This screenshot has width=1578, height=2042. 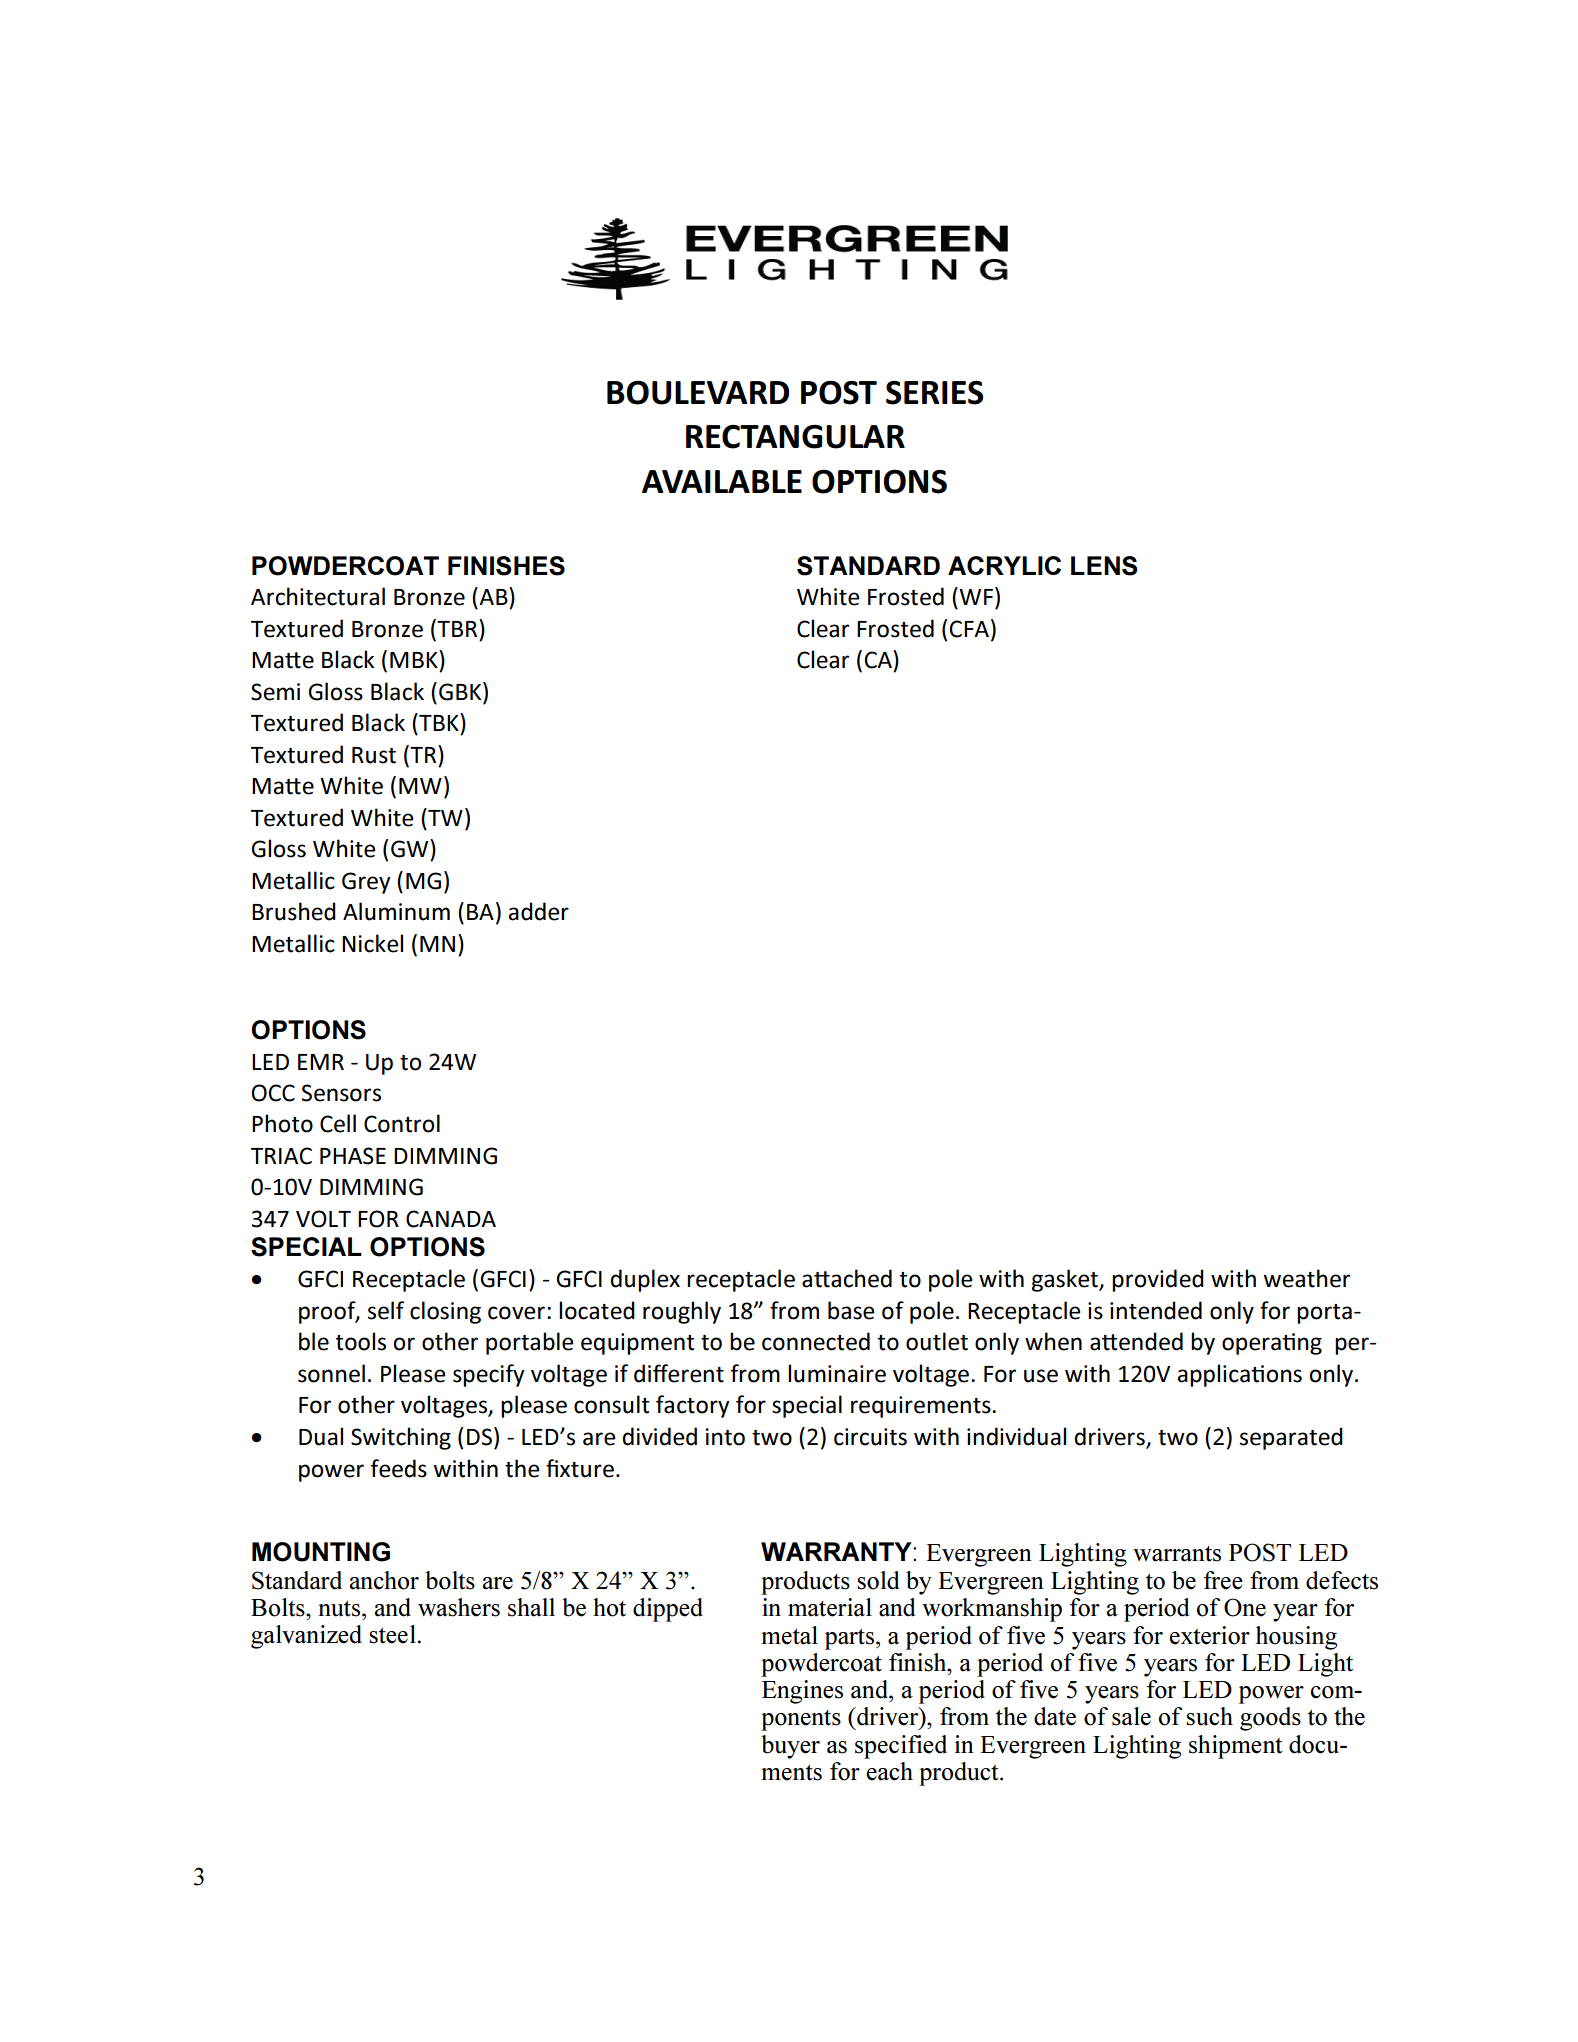 What do you see at coordinates (318, 596) in the screenshot?
I see `Architectural` at bounding box center [318, 596].
